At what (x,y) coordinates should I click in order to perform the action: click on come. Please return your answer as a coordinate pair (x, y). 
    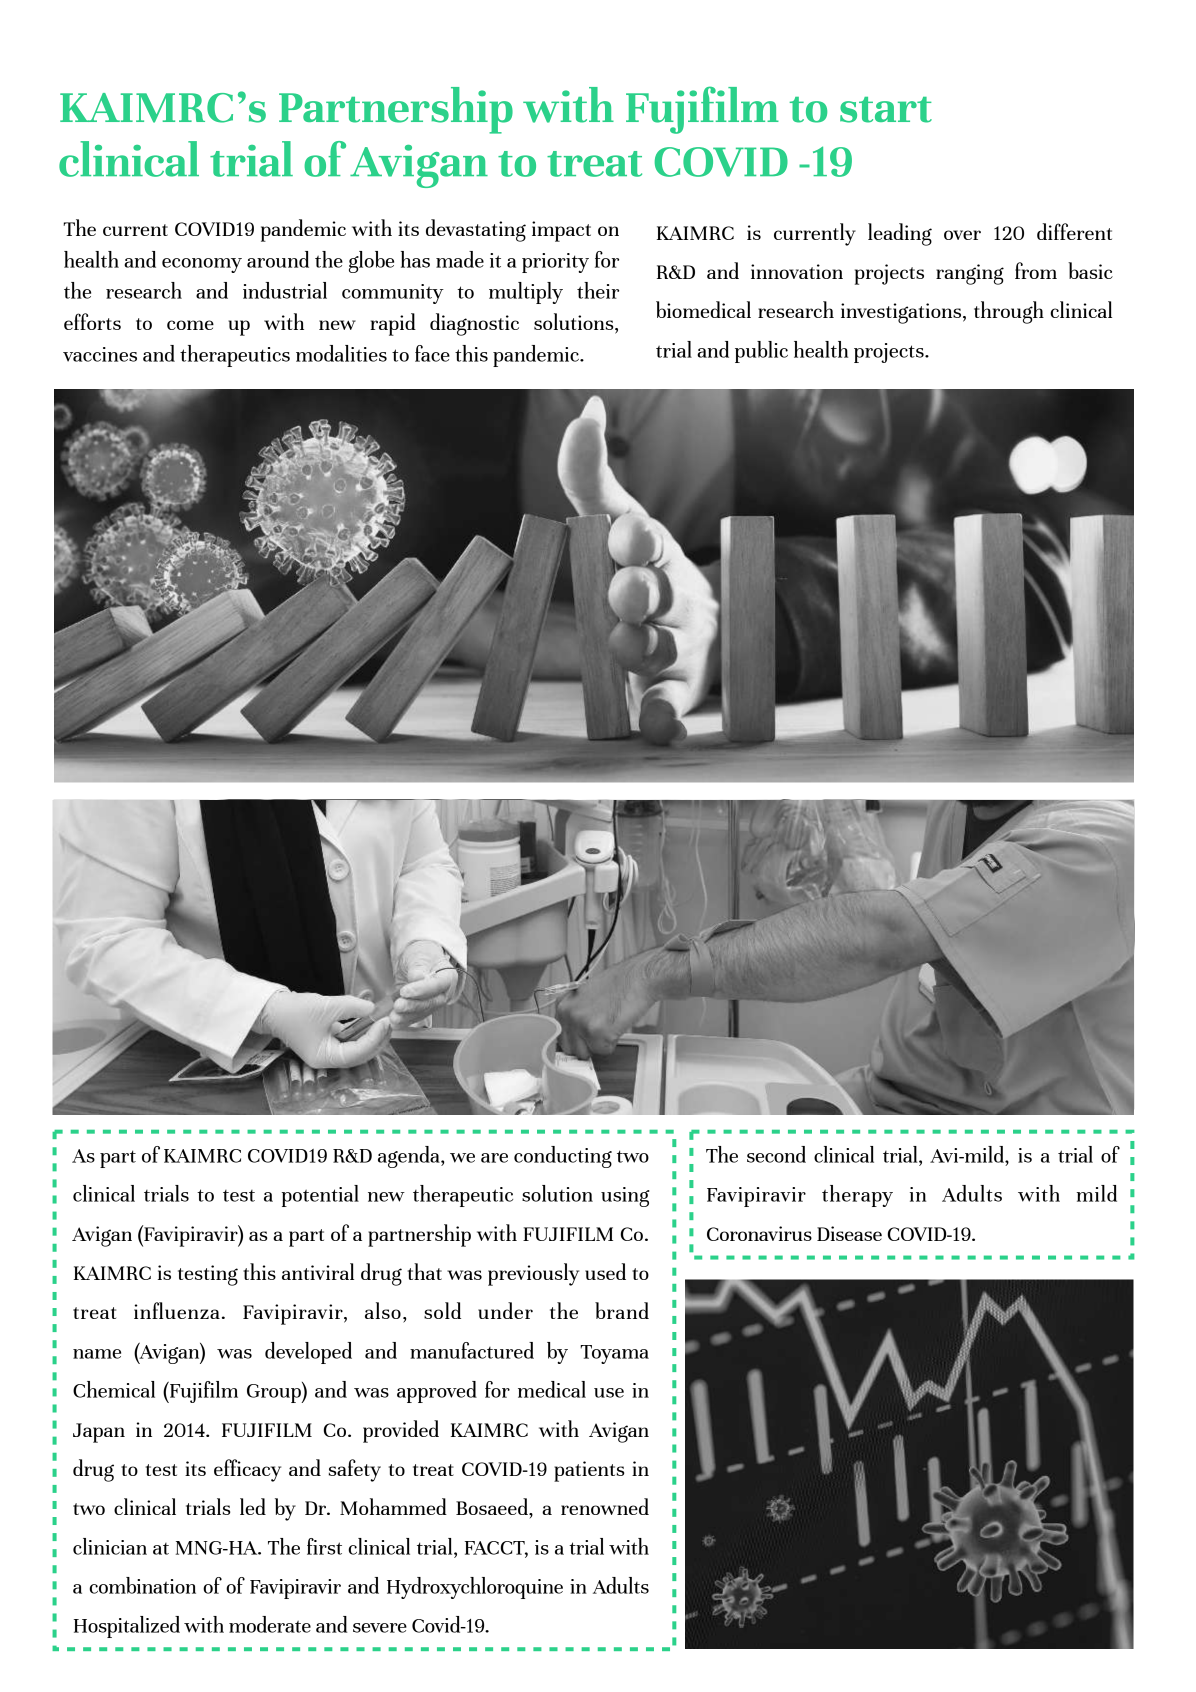
    Looking at the image, I should click on (190, 325).
